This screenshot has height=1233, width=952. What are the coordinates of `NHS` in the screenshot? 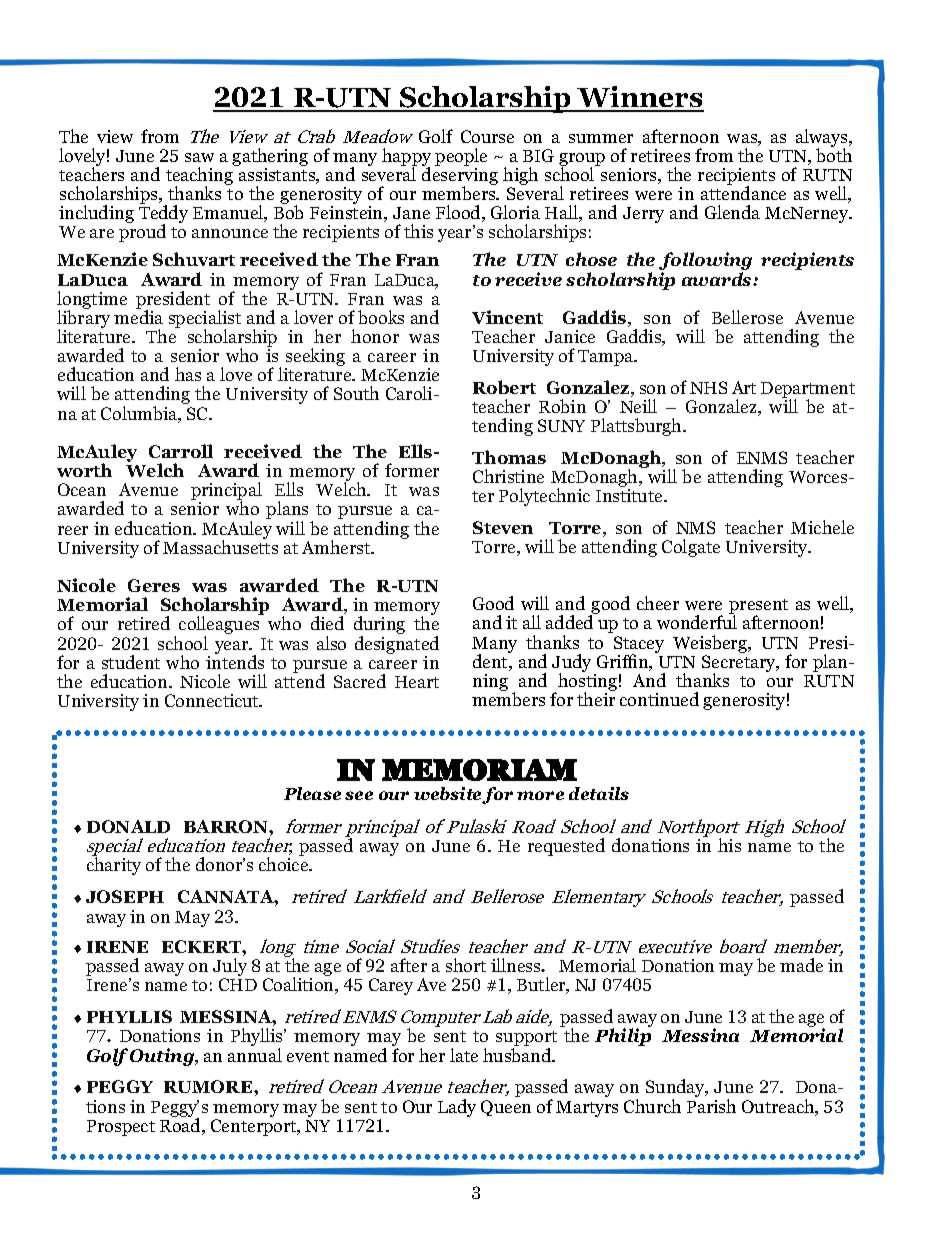 It's located at (708, 387).
